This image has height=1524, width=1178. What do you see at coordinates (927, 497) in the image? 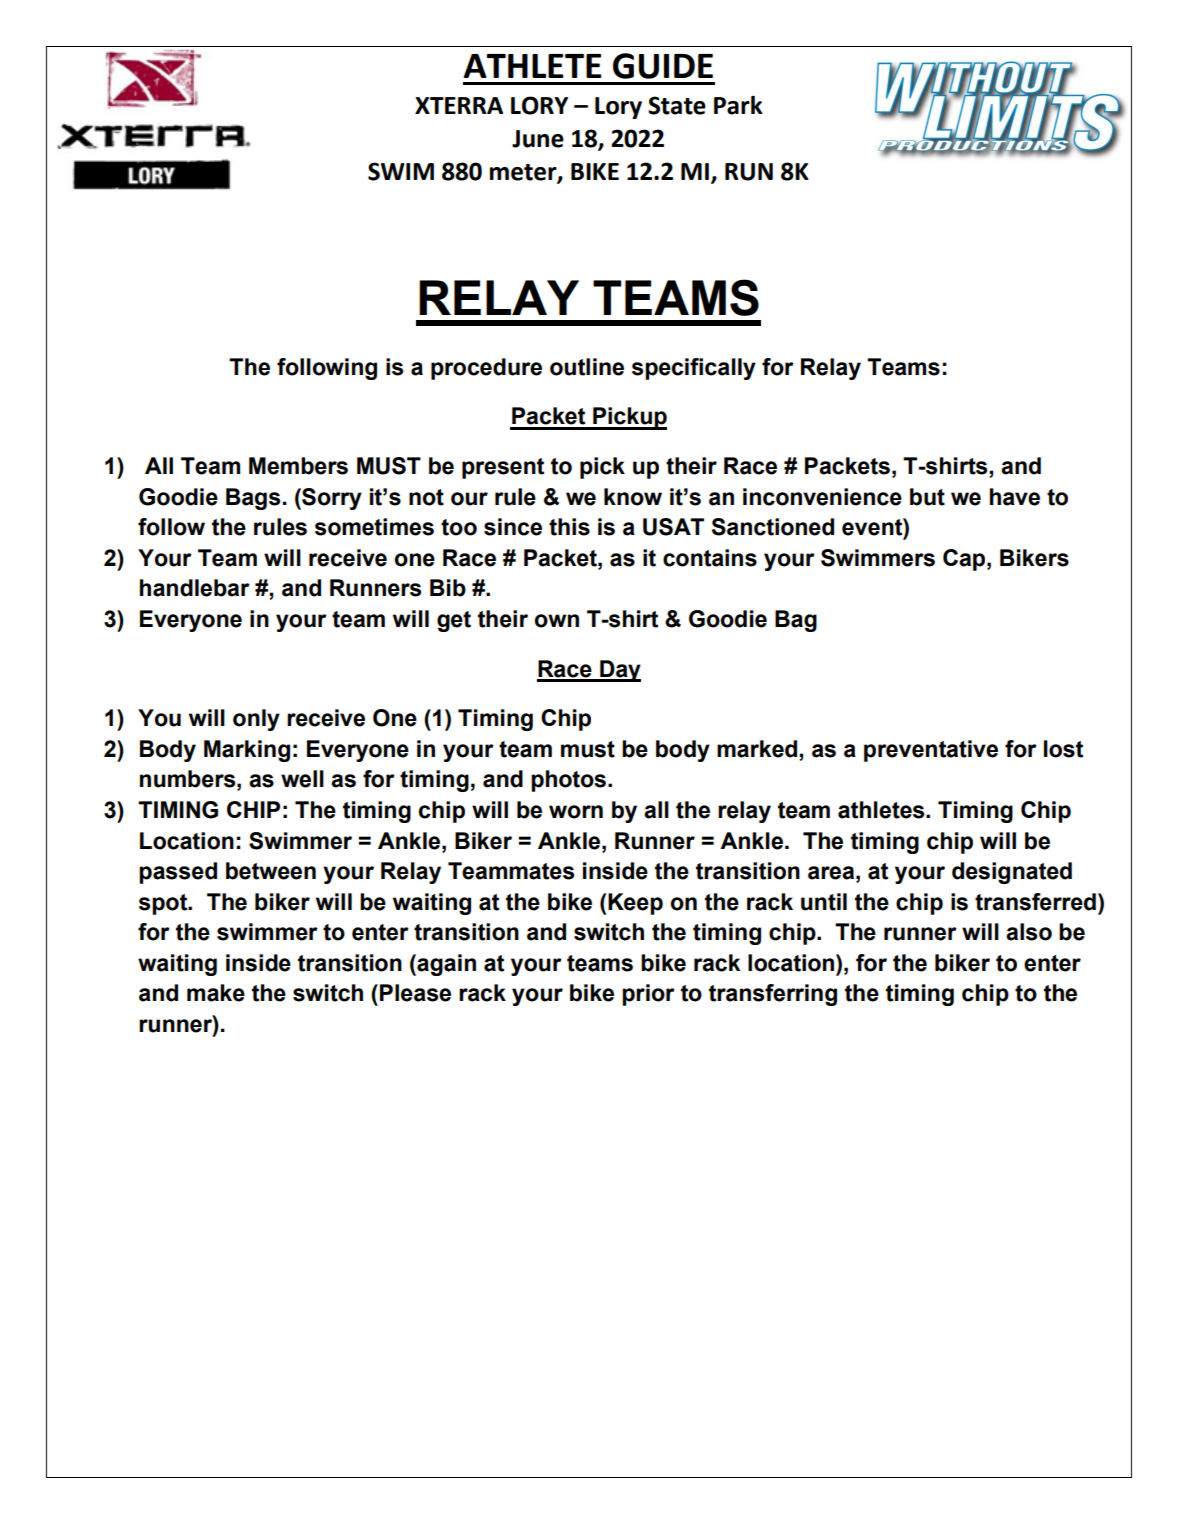
I see `but` at bounding box center [927, 497].
